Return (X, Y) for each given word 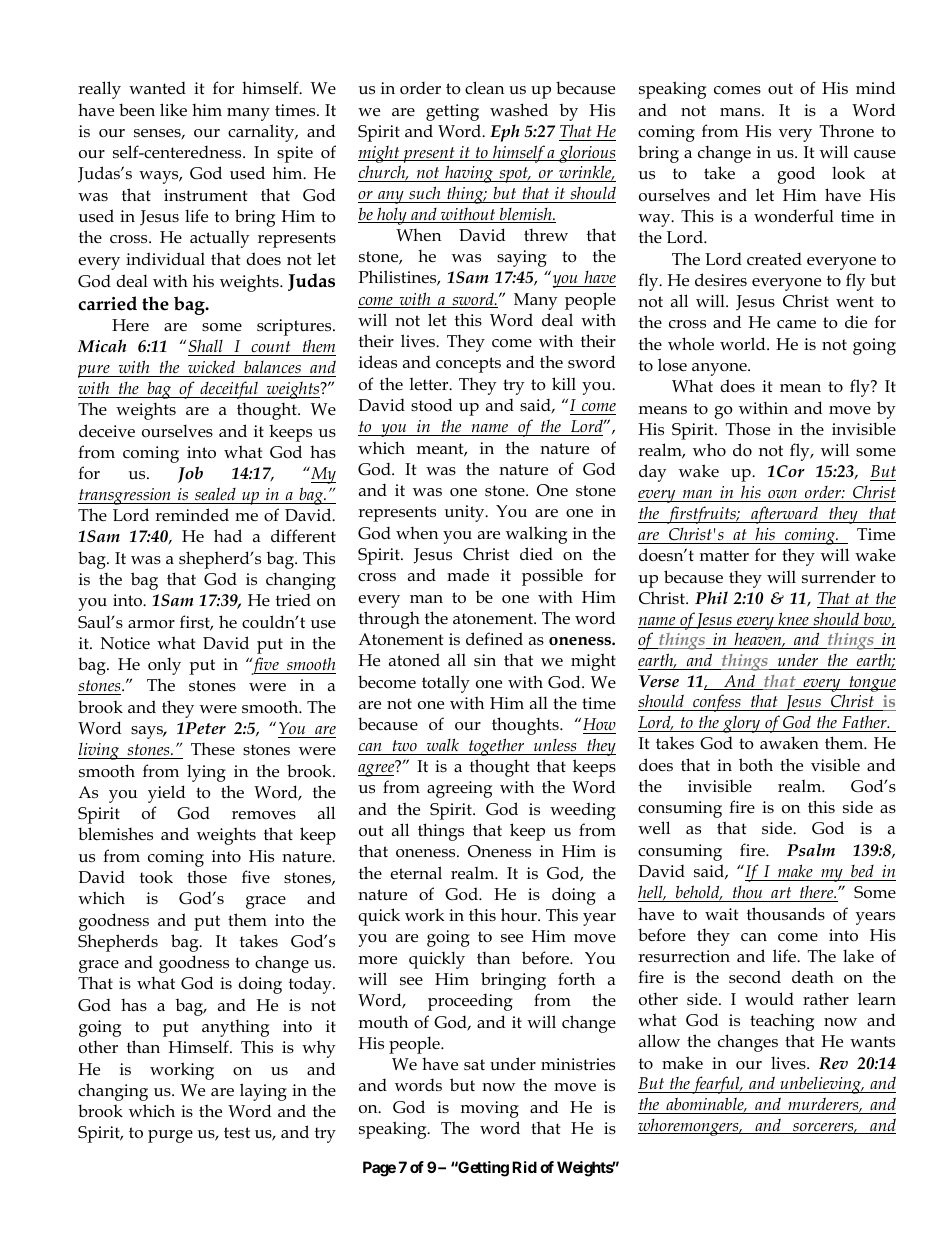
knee (793, 620)
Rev (833, 1063)
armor (151, 624)
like (173, 110)
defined (494, 638)
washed (519, 109)
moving (490, 1109)
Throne (847, 130)
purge (170, 1136)
